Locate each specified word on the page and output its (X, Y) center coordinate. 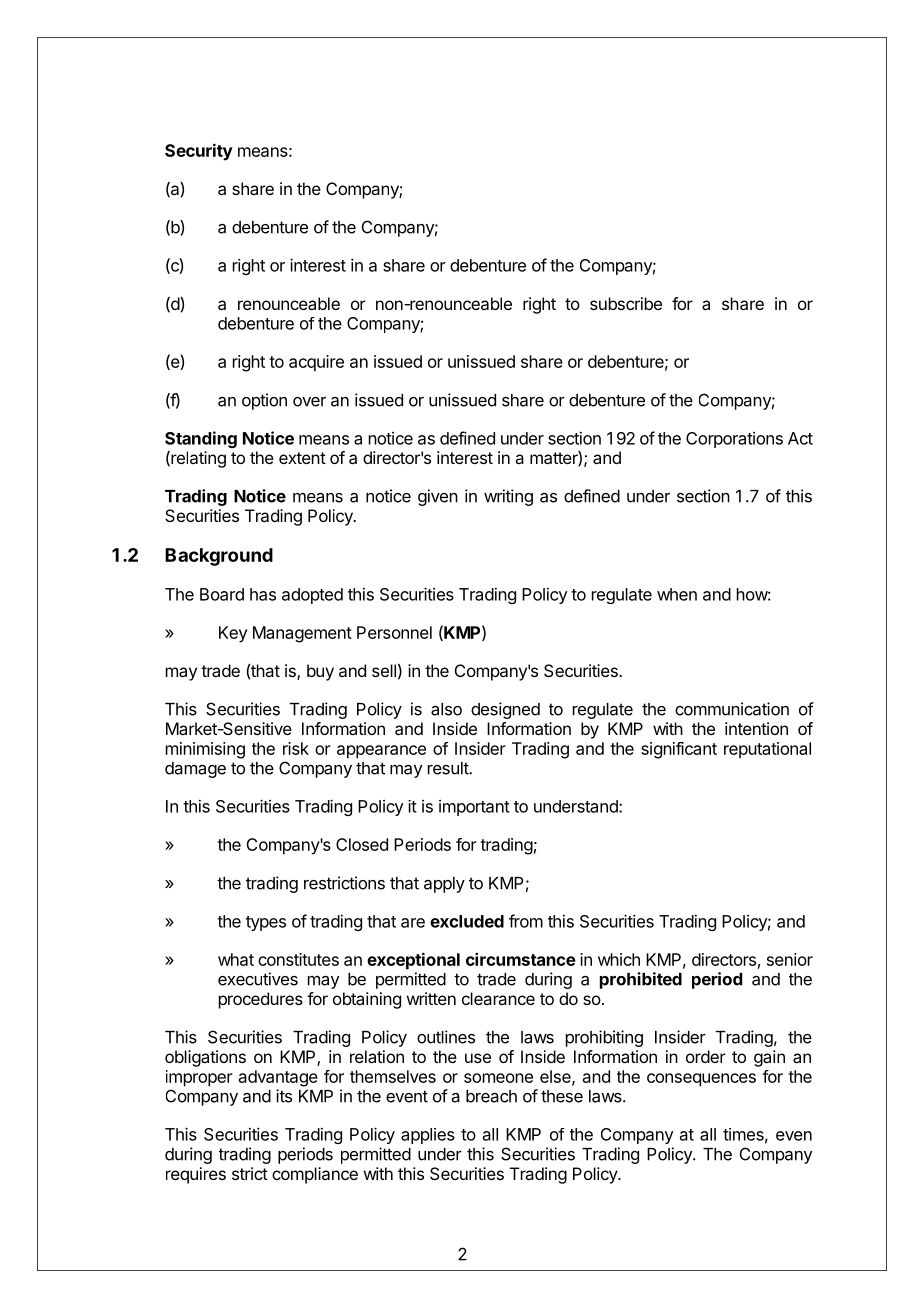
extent (302, 458)
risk (296, 748)
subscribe (626, 303)
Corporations (734, 440)
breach (491, 1096)
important (474, 808)
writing (508, 497)
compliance (315, 1175)
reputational (767, 750)
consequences (701, 1080)
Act (800, 438)
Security (199, 152)
